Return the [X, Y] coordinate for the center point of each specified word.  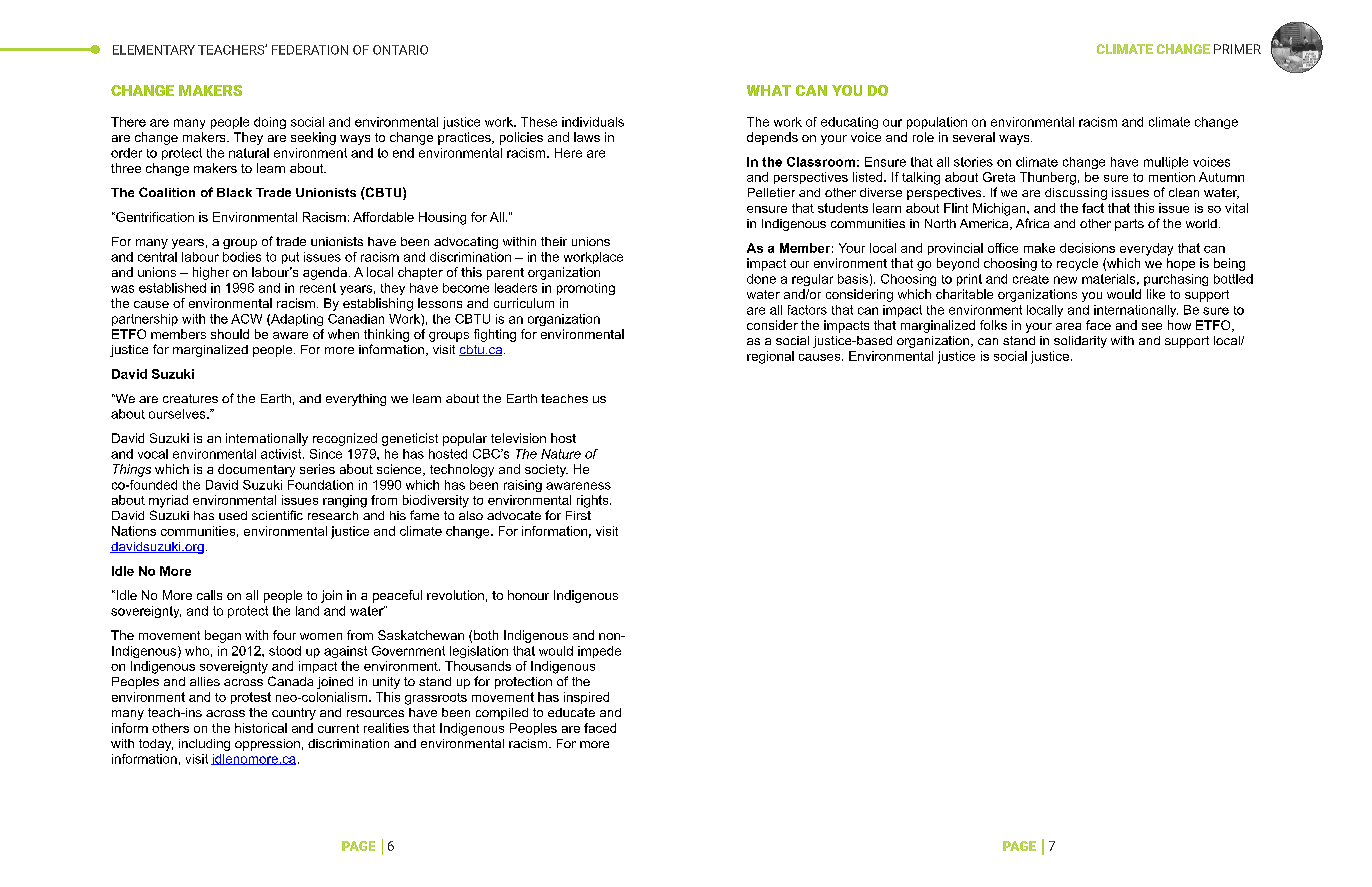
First [578, 515]
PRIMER [1237, 49]
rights [594, 501]
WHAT [769, 90]
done [761, 279]
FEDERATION [310, 50]
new [1065, 280]
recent [318, 288]
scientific [277, 515]
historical [261, 728]
